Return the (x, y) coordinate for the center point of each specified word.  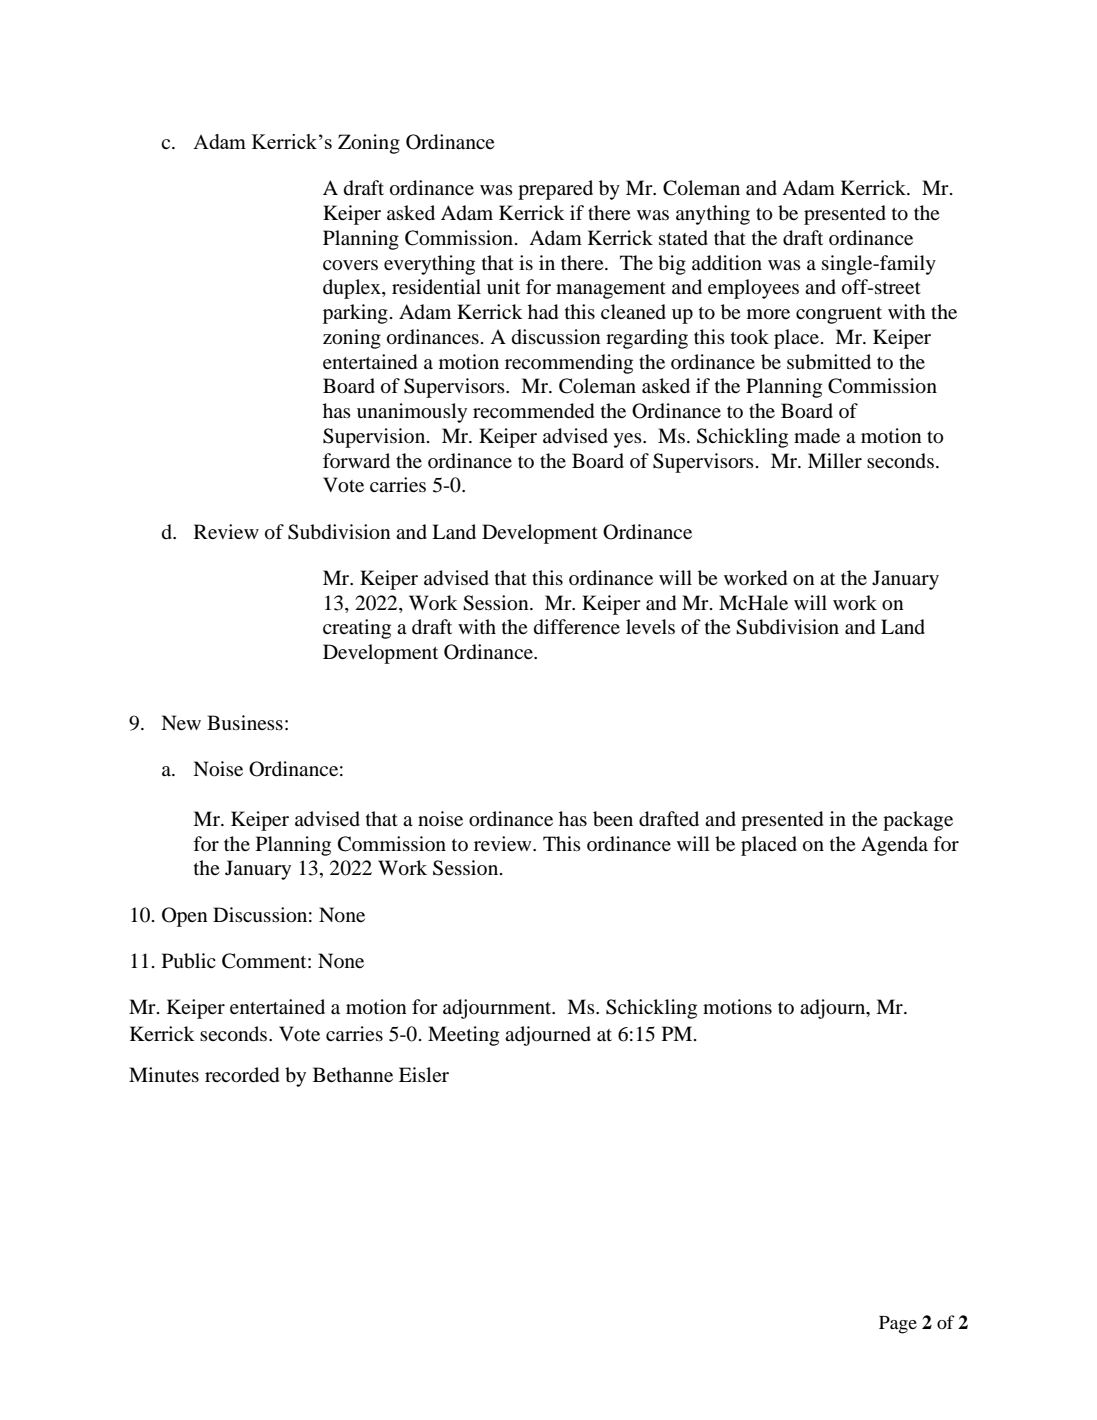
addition (727, 263)
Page (898, 1325)
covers (350, 265)
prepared (555, 190)
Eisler (424, 1074)
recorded (242, 1075)
